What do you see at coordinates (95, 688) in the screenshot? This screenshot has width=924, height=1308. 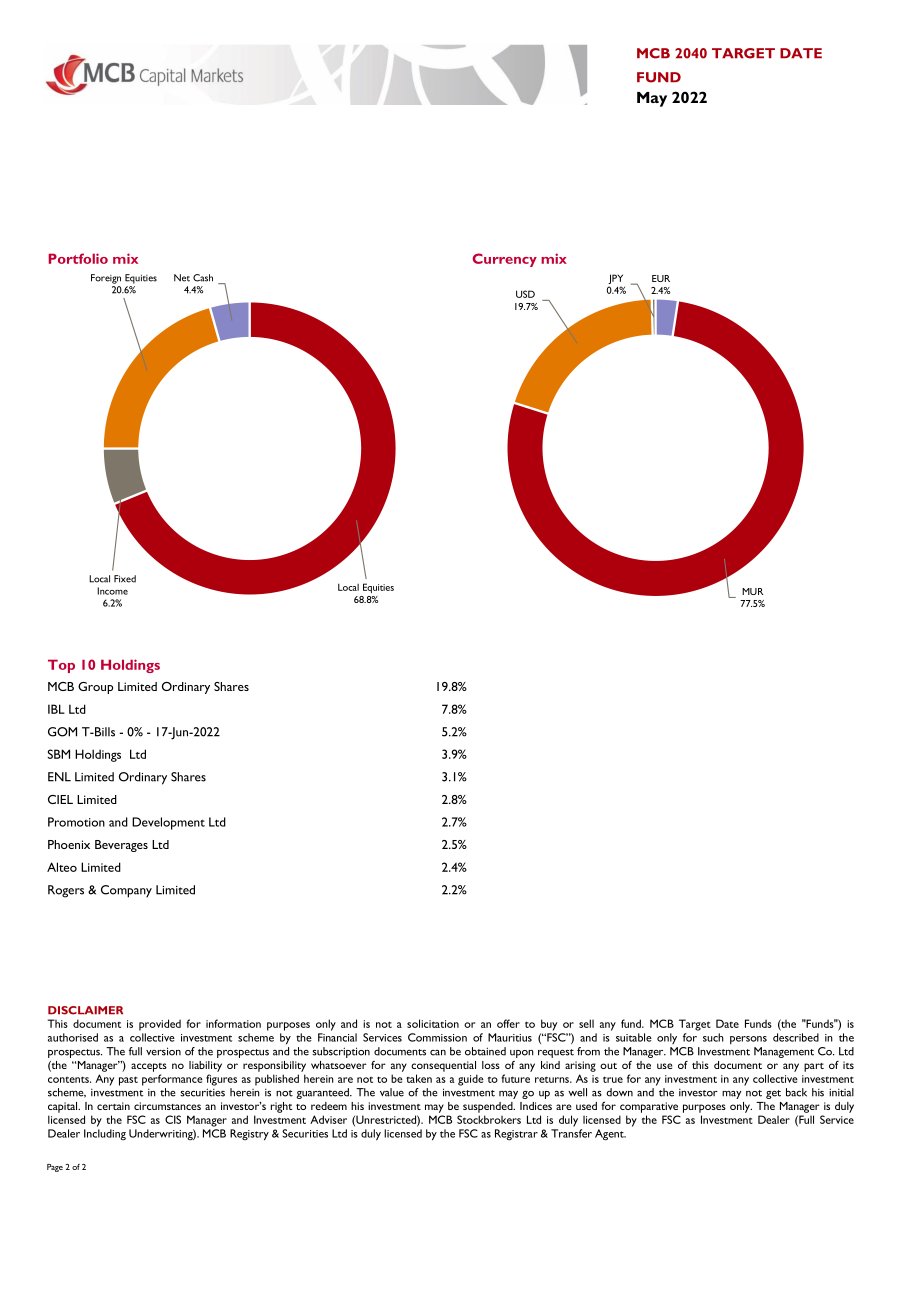 I see `Group` at bounding box center [95, 688].
